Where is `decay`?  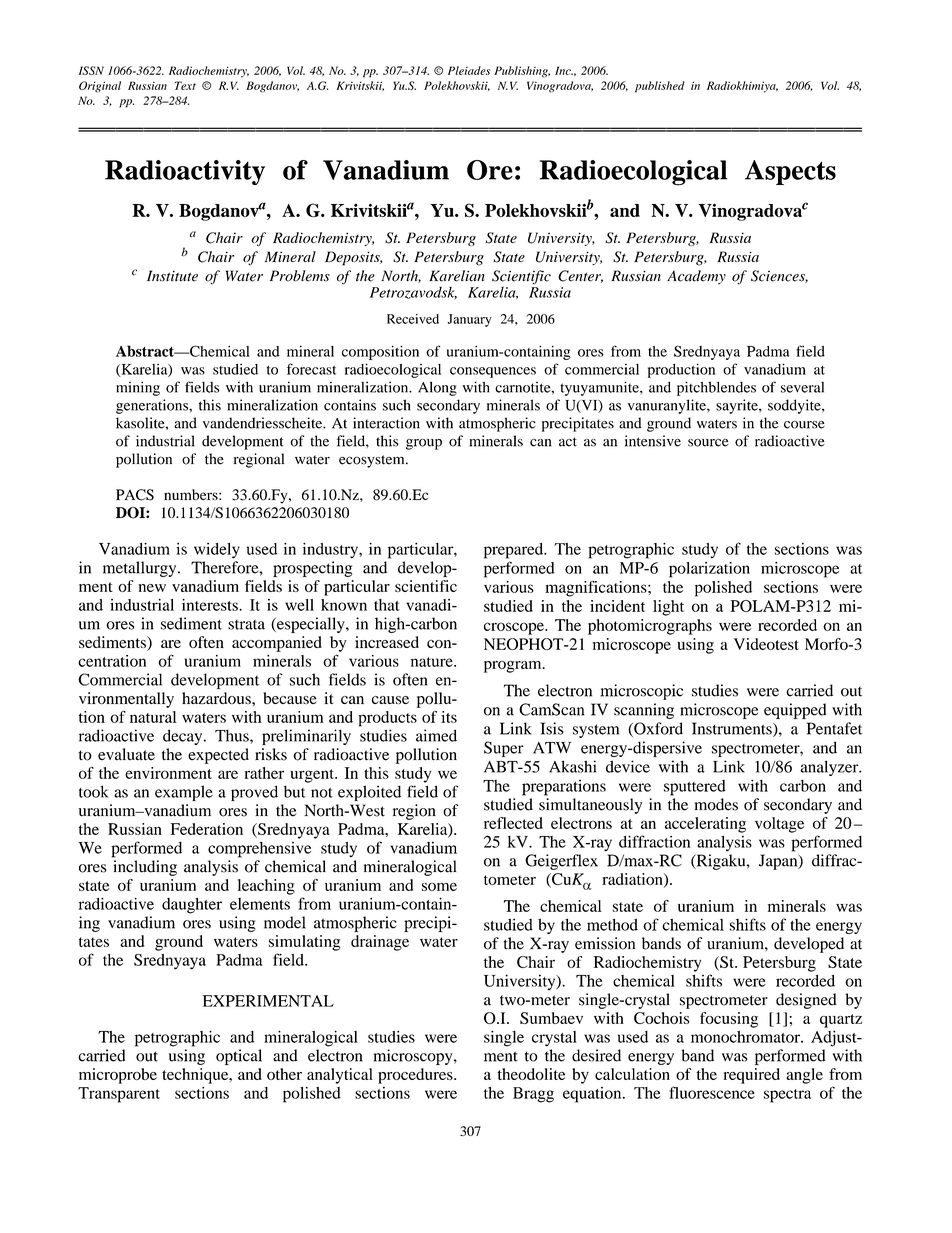
decay is located at coordinates (184, 737).
